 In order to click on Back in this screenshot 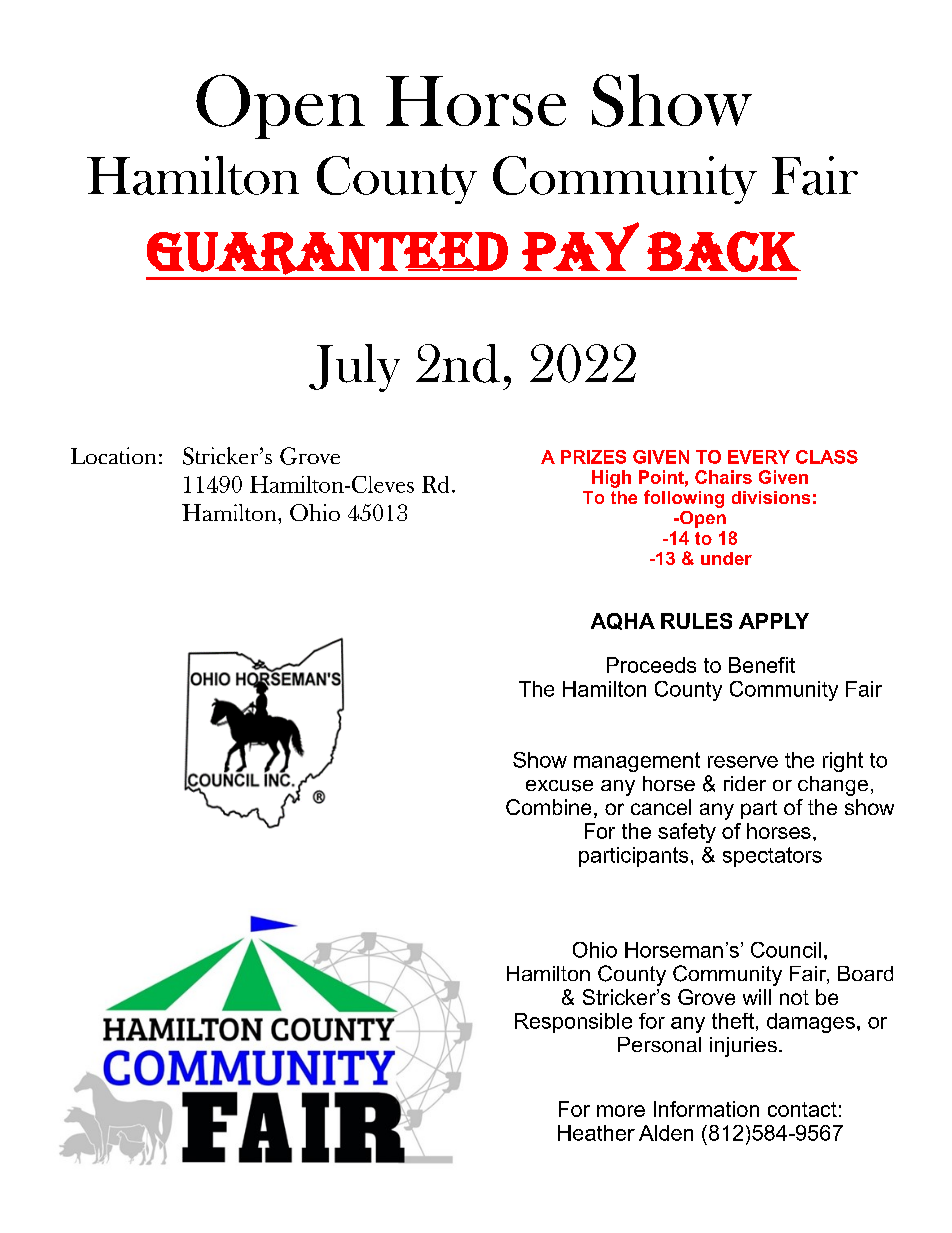, I will do `click(724, 251)`.
